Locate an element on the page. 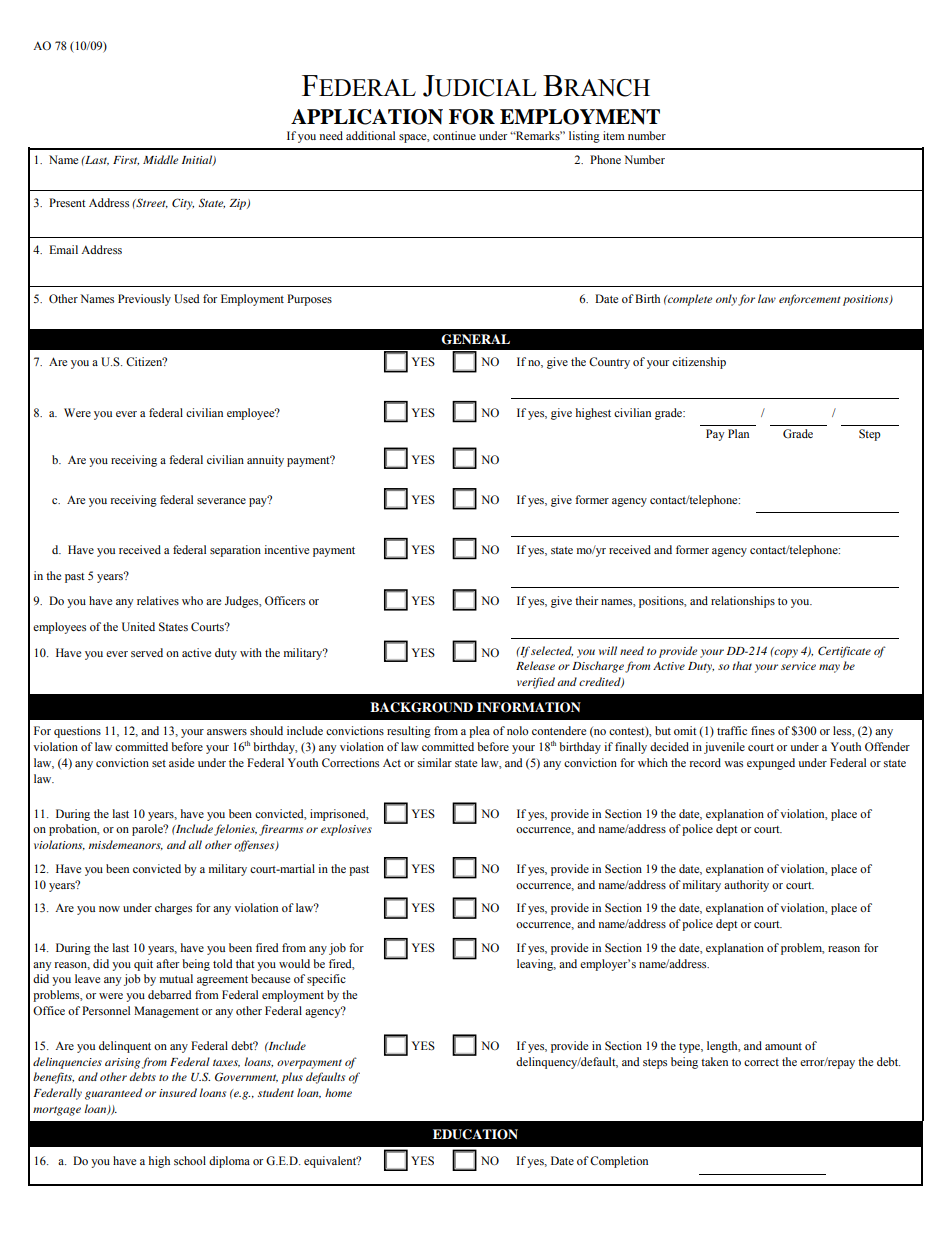 Image resolution: width=952 pixels, height=1233 pixels. school is located at coordinates (190, 1160).
